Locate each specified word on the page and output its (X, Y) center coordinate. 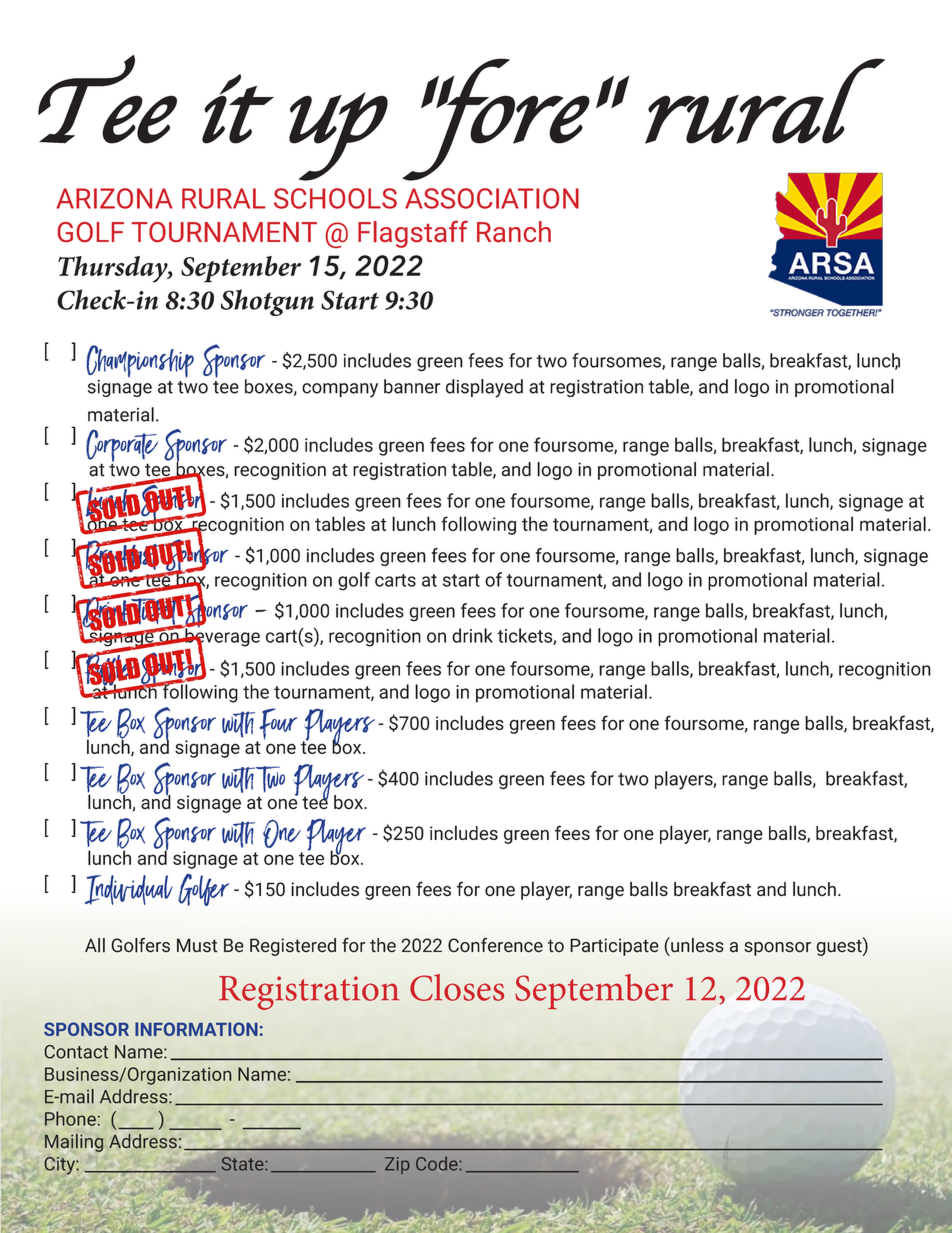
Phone (70, 1118)
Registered (293, 947)
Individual (129, 890)
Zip (397, 1165)
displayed (484, 388)
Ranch (514, 231)
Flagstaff (413, 234)
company (340, 390)
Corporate (122, 447)
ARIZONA (114, 198)
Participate (614, 947)
